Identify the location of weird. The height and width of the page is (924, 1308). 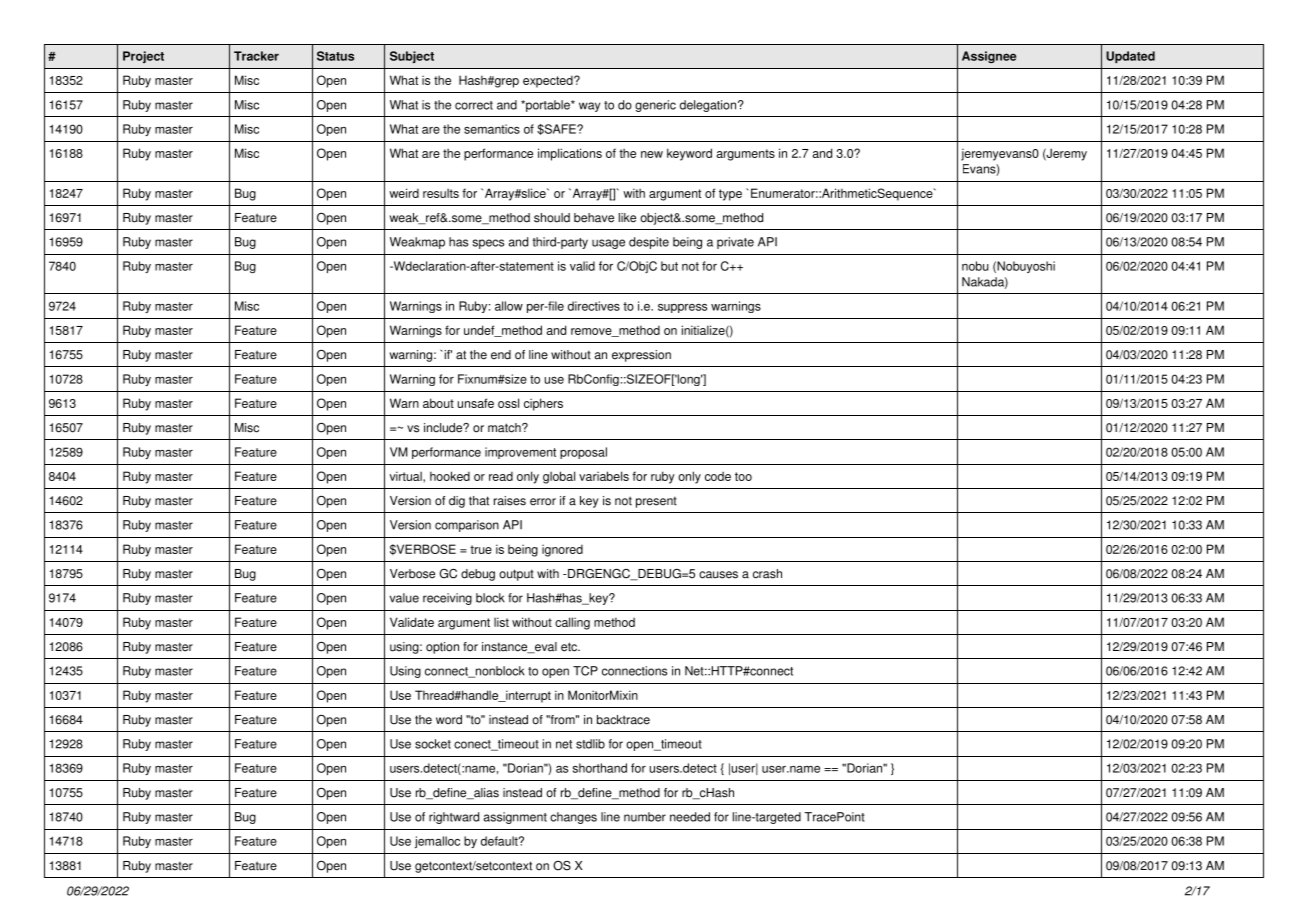
(404, 193).
